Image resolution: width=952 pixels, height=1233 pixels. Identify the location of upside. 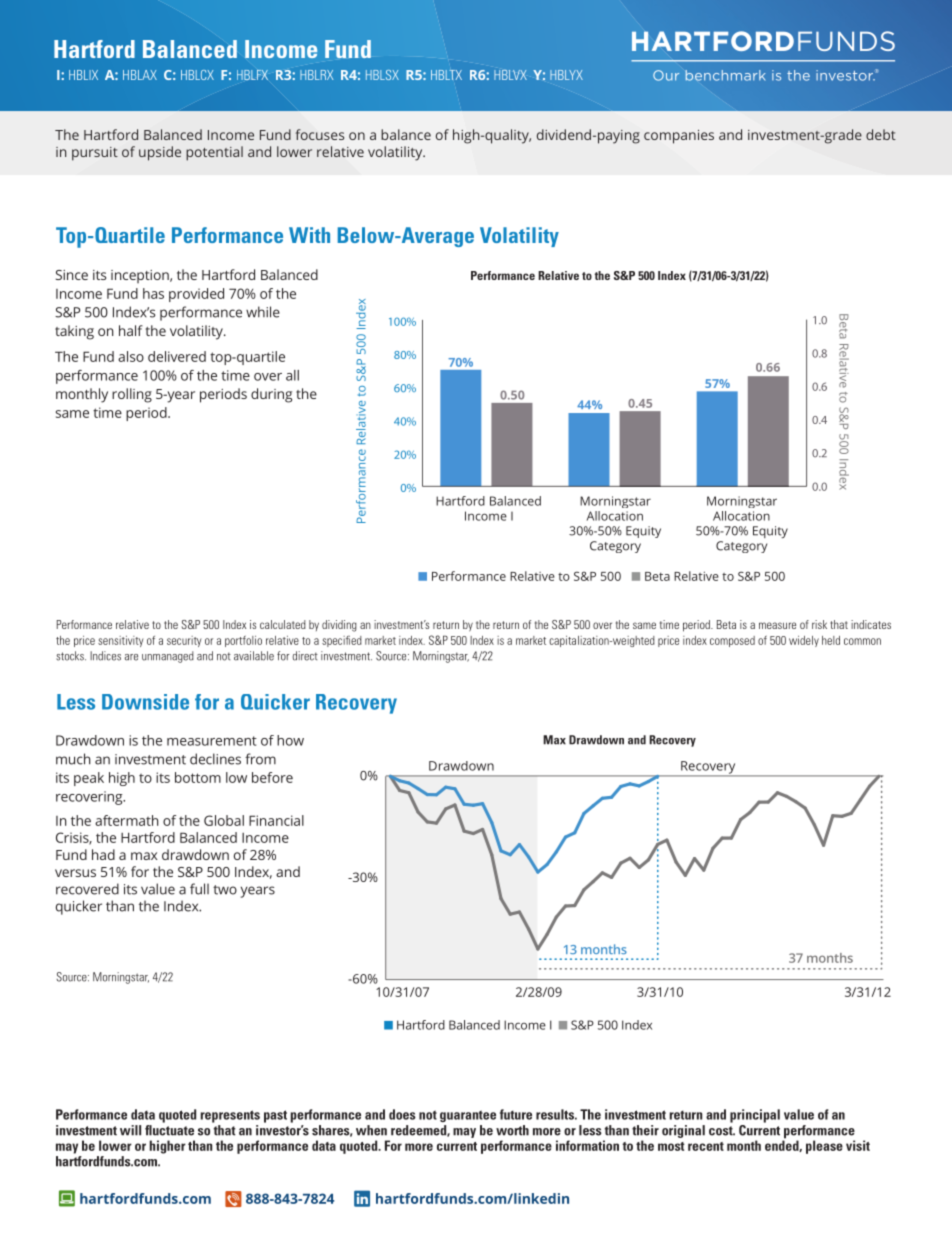
(160, 153).
